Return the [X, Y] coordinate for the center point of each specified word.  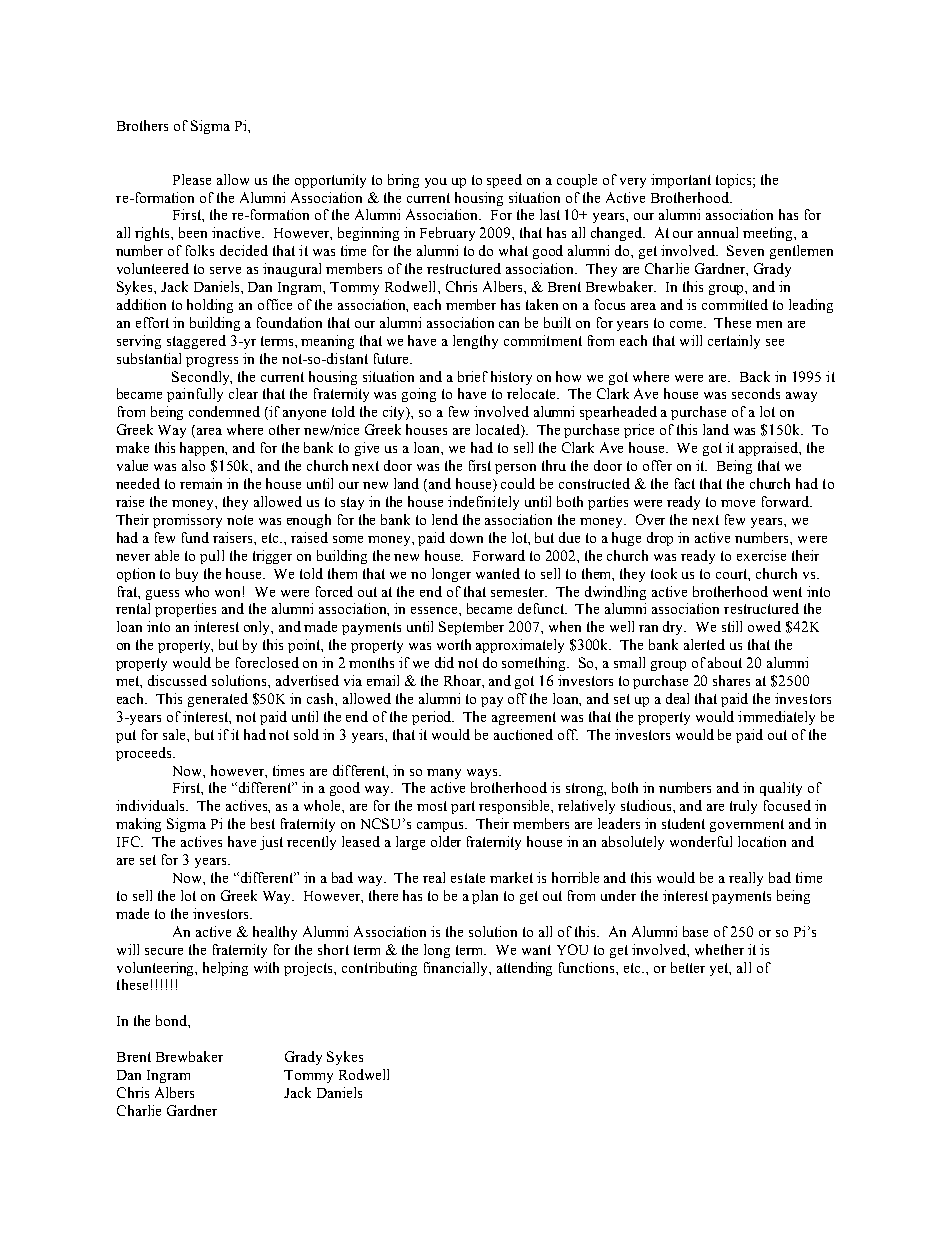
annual [718, 232]
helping [225, 969]
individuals [151, 805]
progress [212, 362]
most [432, 806]
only [258, 628]
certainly [734, 342]
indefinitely [483, 503]
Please [192, 179]
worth [454, 644]
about [725, 662]
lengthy [475, 342]
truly [743, 807]
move [738, 503]
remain [201, 483]
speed [504, 181]
